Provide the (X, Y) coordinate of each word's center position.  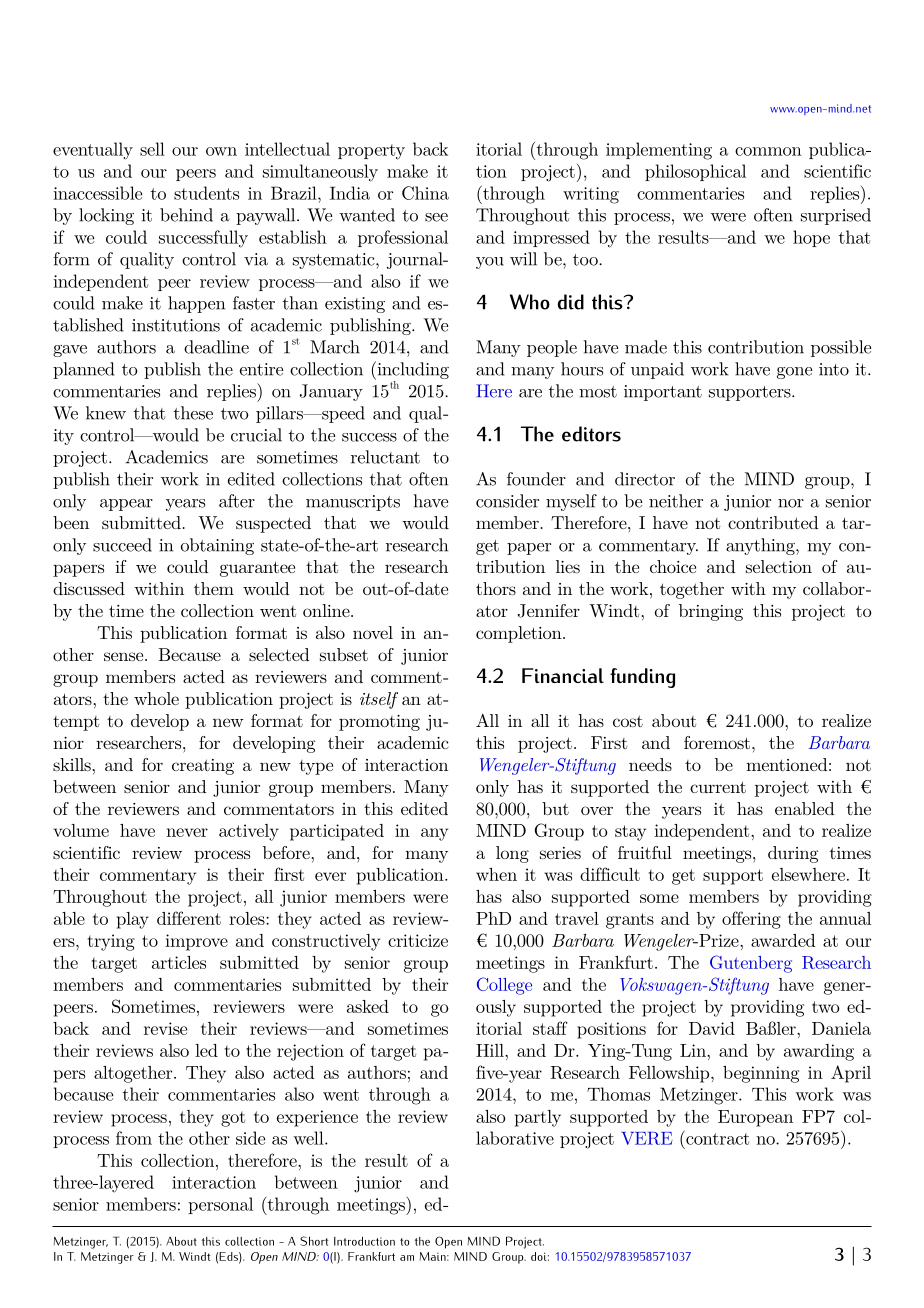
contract (716, 1138)
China (425, 193)
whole (156, 698)
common (768, 151)
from (134, 1138)
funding (642, 678)
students (206, 193)
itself (379, 700)
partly (538, 1118)
